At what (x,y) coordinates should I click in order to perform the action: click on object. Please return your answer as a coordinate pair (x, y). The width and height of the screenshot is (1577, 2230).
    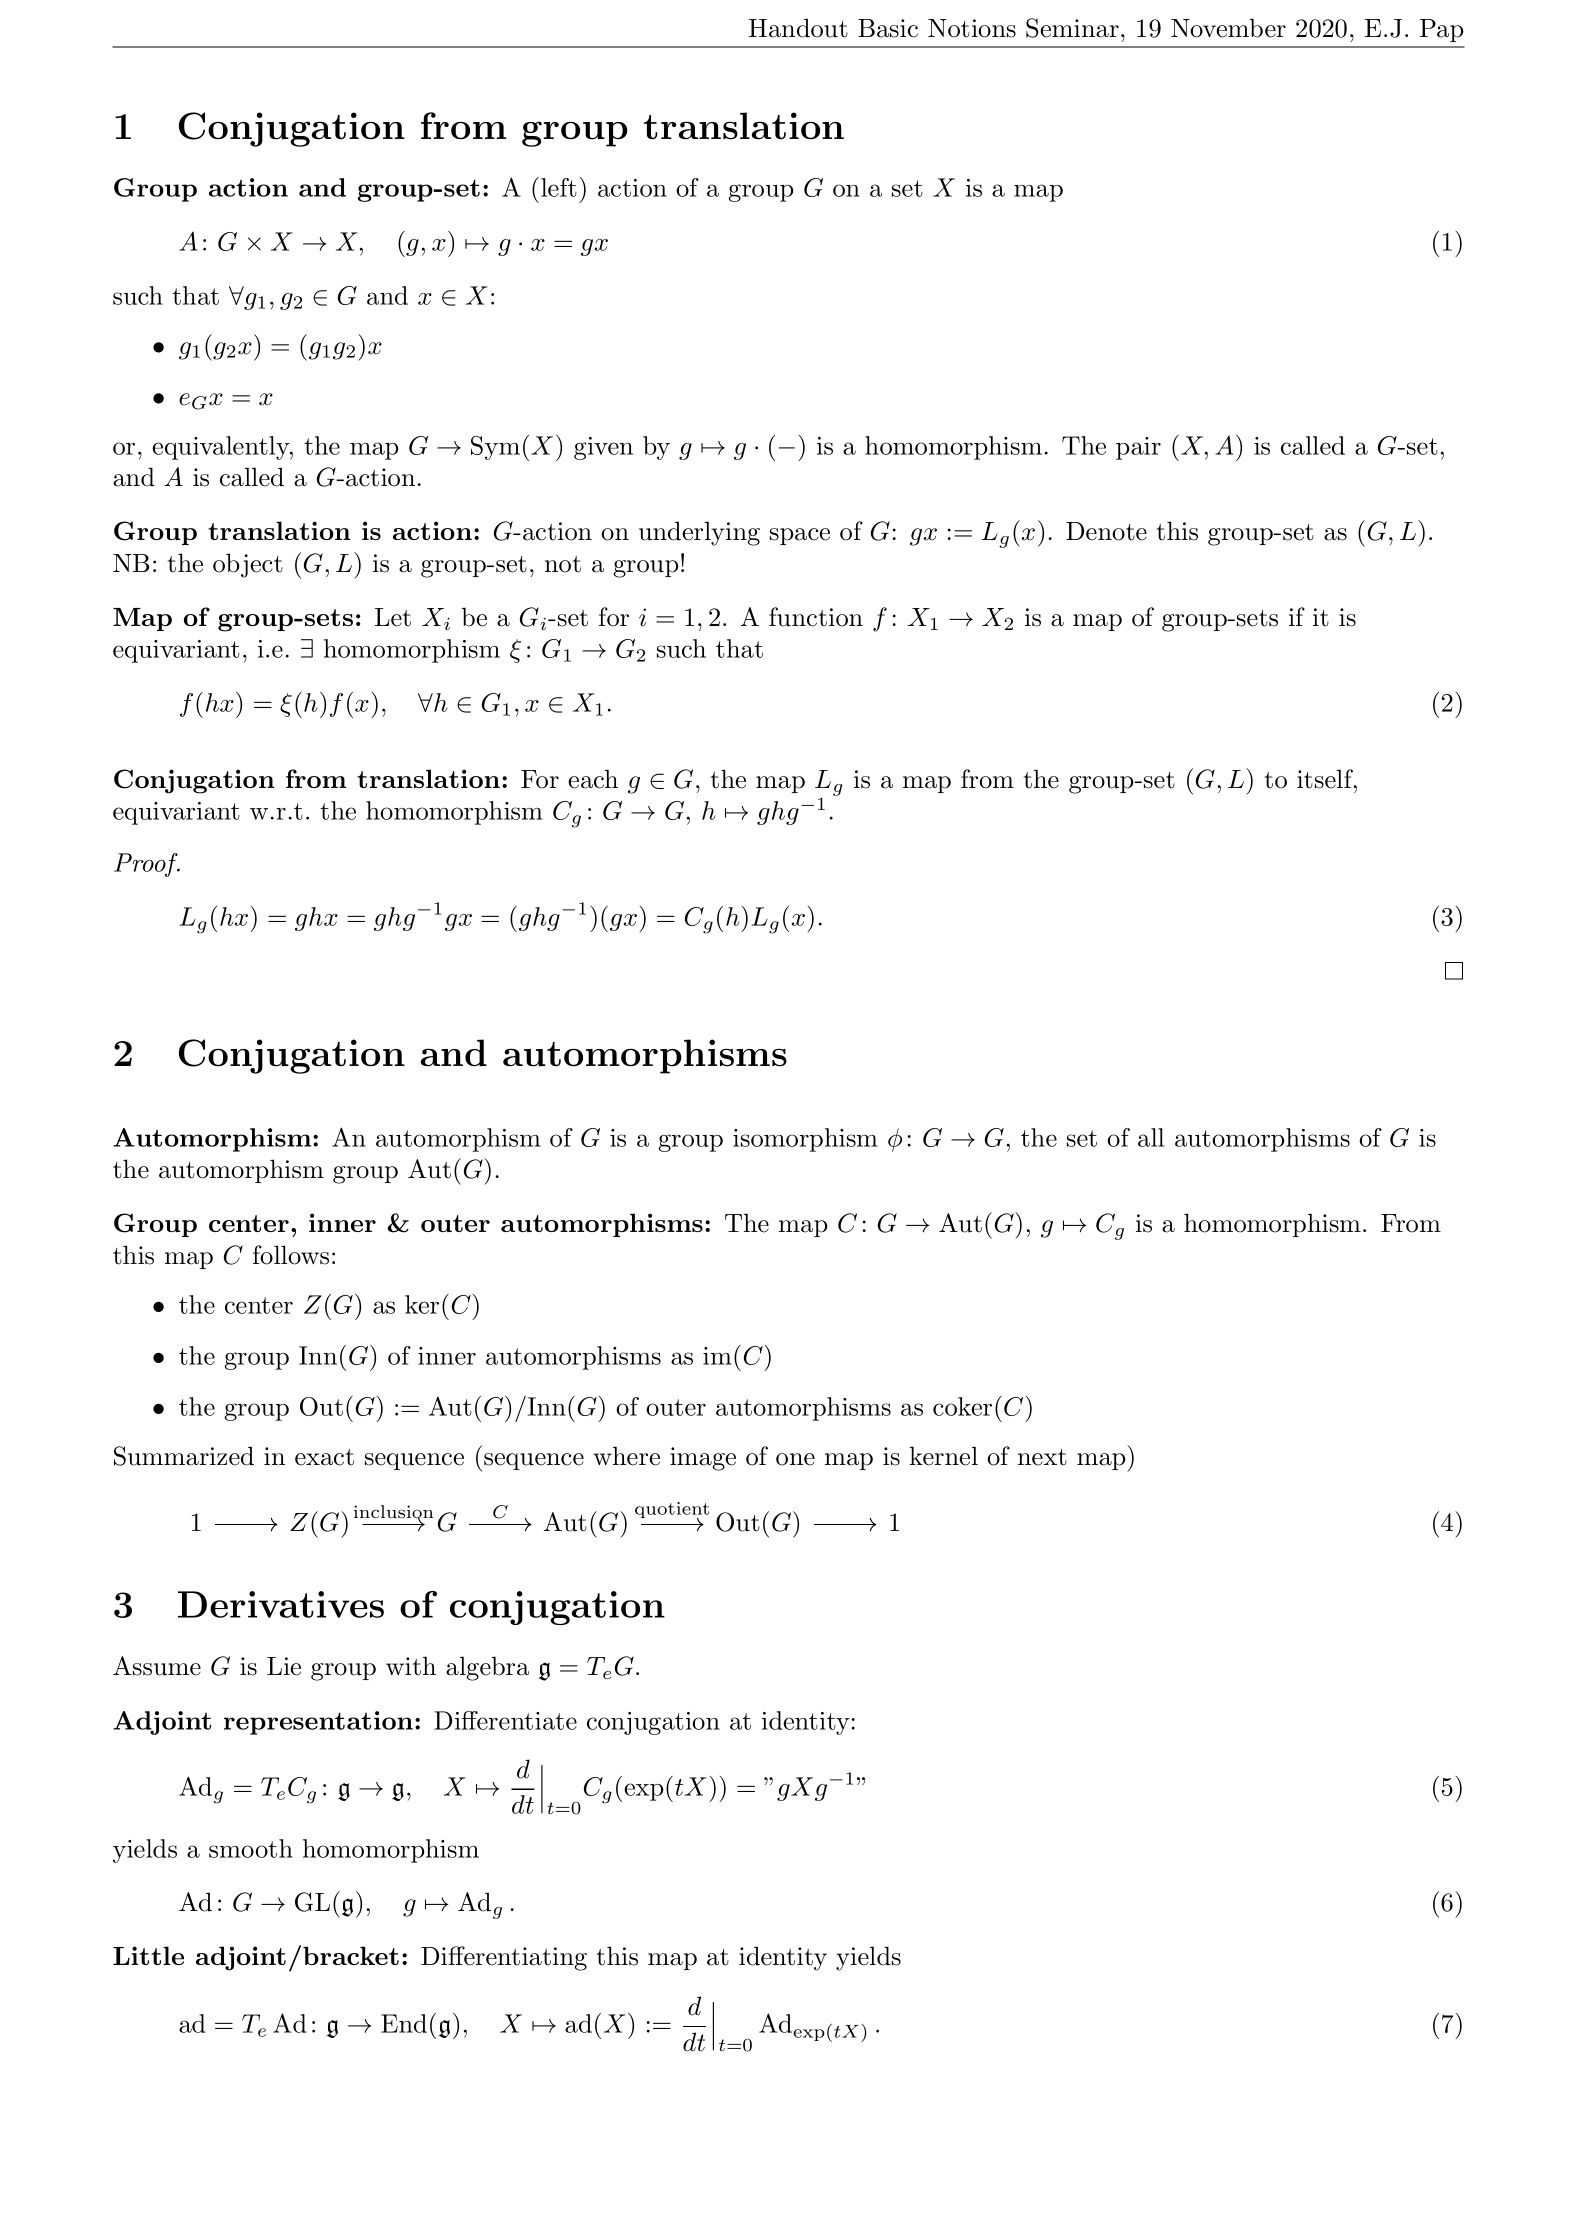
    Looking at the image, I should click on (248, 565).
